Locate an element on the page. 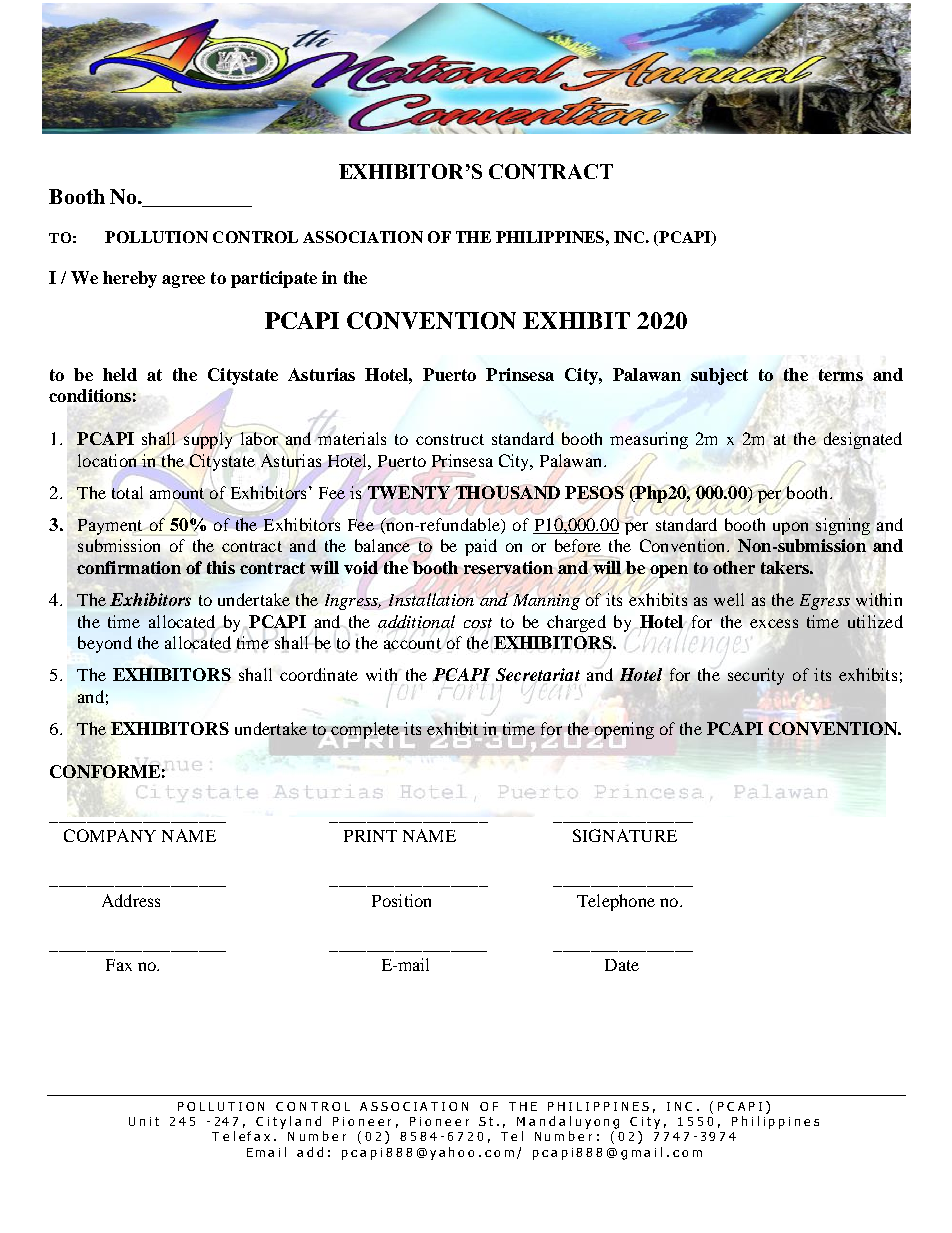  Position is located at coordinates (401, 900).
